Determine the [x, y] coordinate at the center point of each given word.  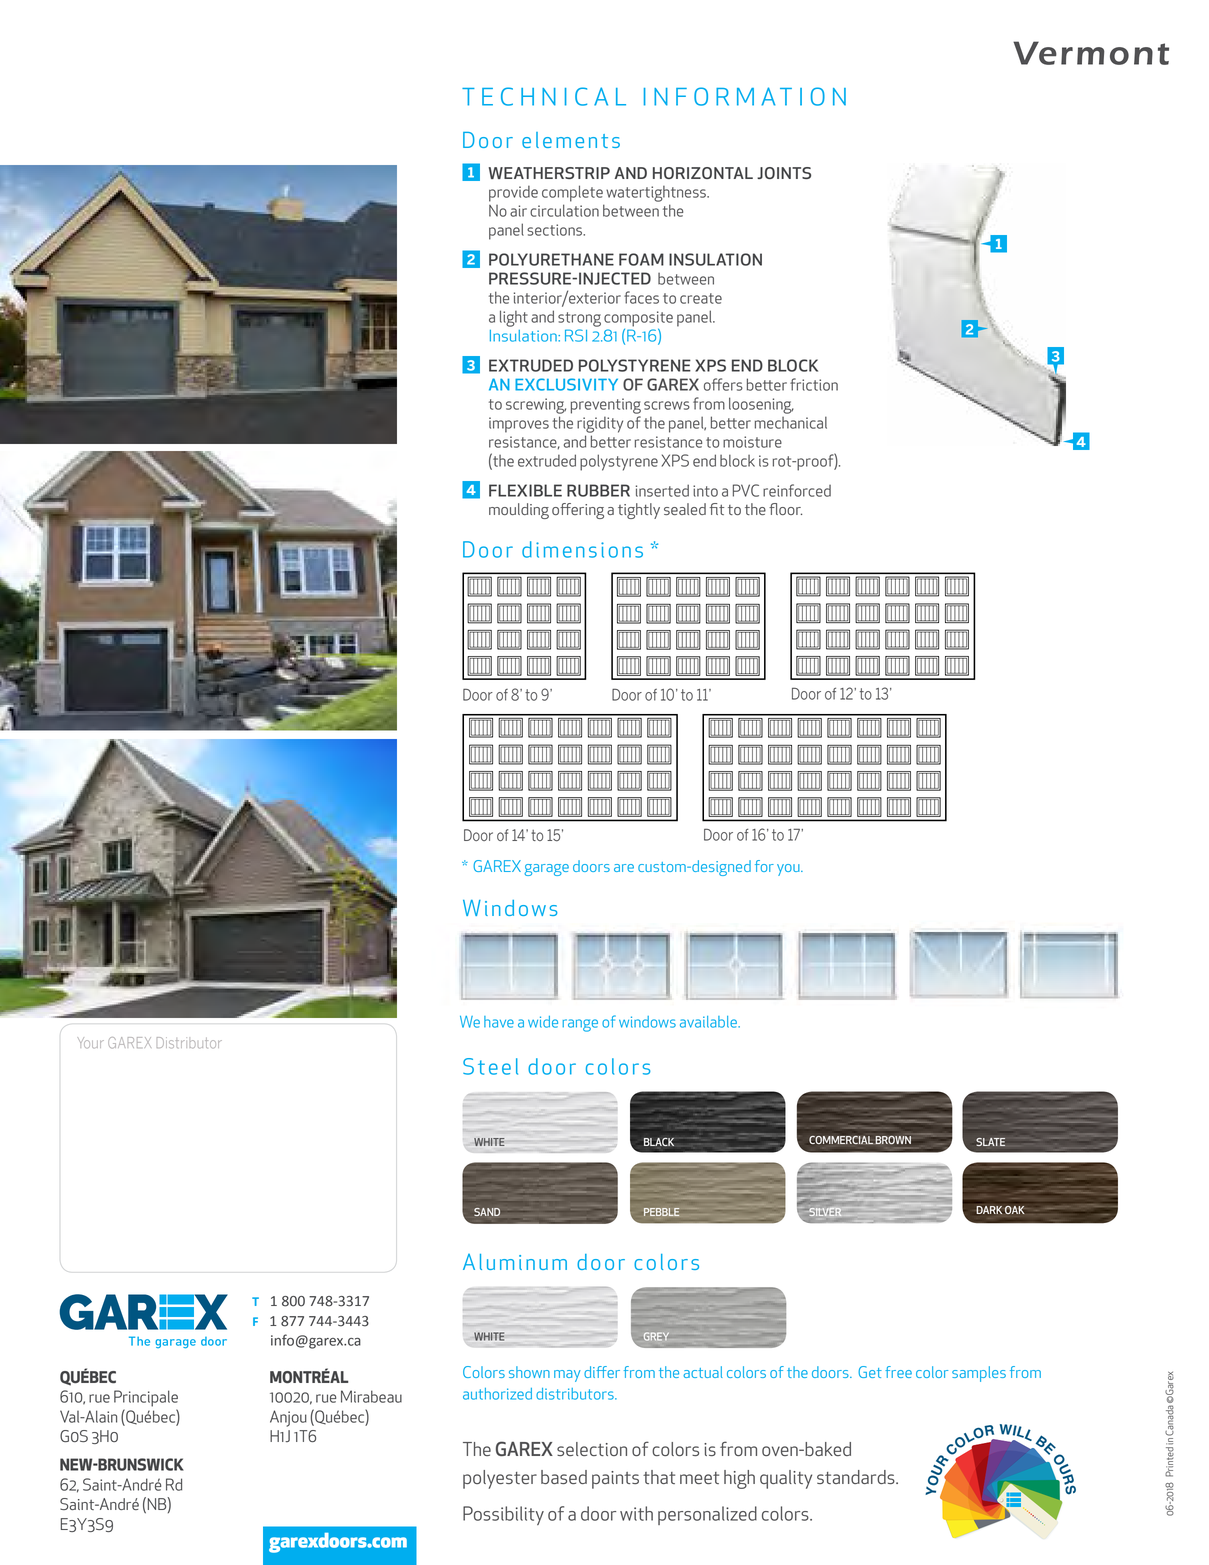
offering [578, 511]
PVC [746, 490]
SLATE [990, 1142]
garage [546, 870]
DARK [989, 1210]
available [709, 1022]
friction [814, 384]
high [739, 1479]
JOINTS [784, 173]
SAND [487, 1212]
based [564, 1477]
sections [555, 230]
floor [785, 509]
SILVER [826, 1211]
